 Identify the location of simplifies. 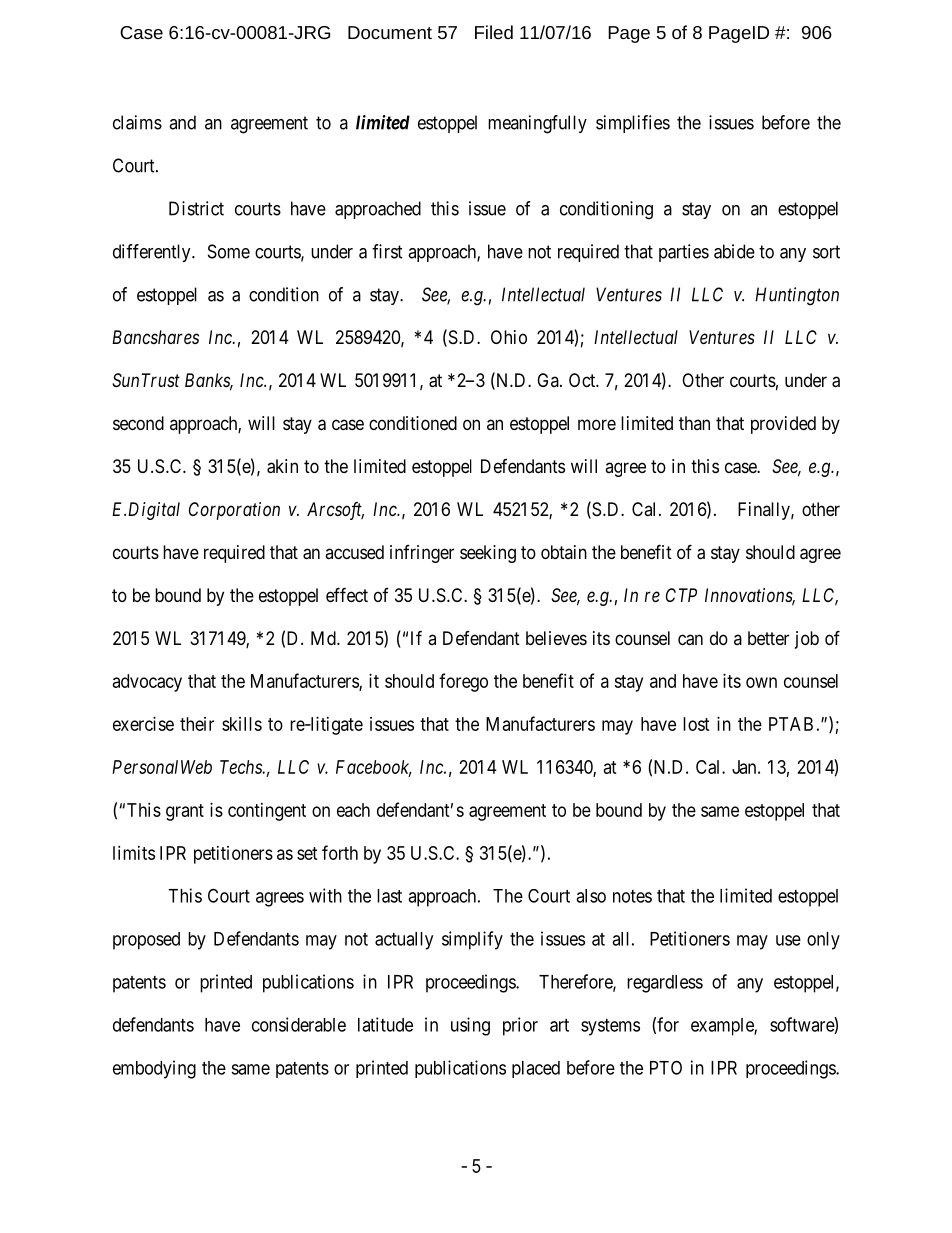
(633, 124).
